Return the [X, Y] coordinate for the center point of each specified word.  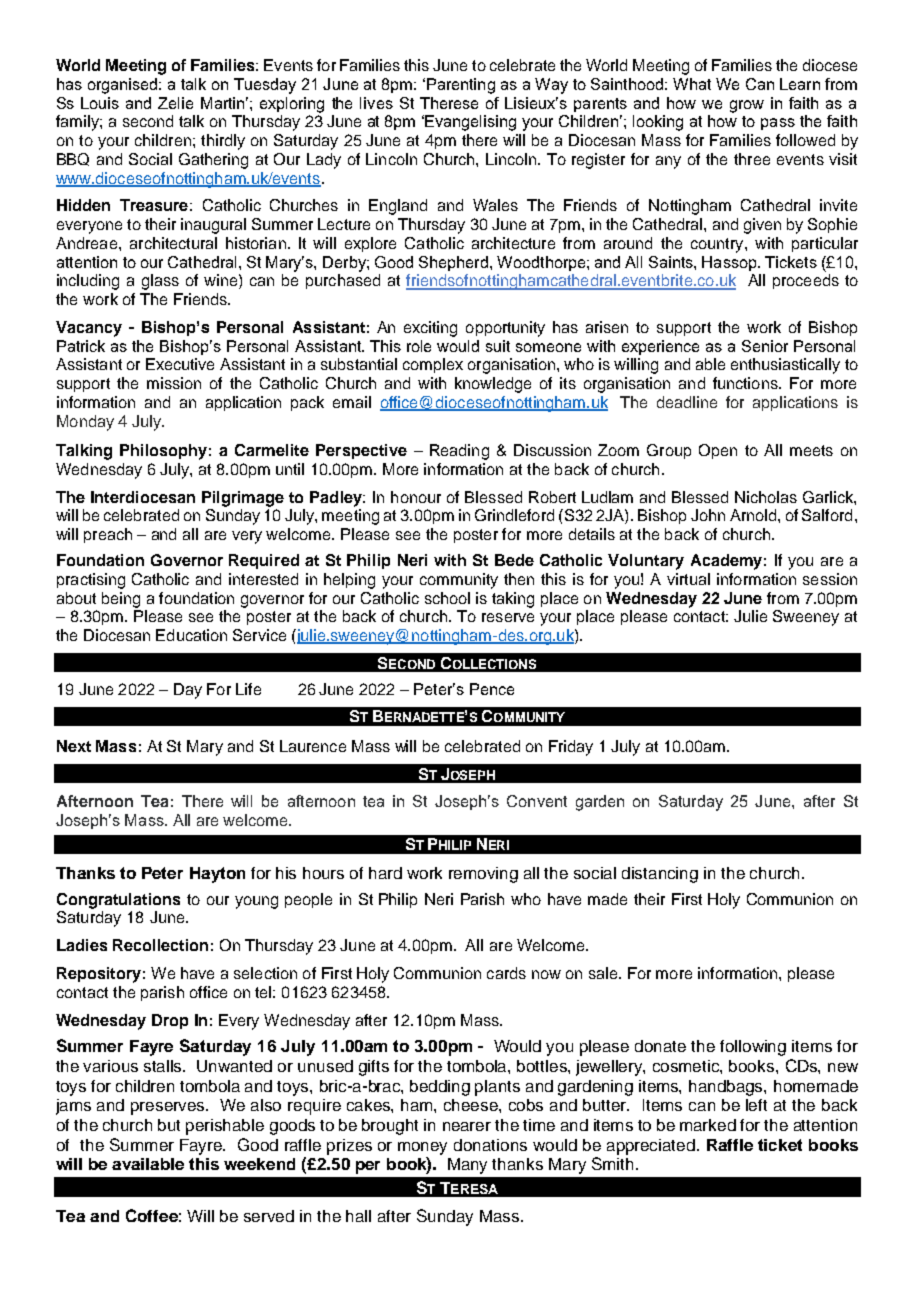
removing [483, 875]
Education [191, 635]
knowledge [493, 385]
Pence [492, 689]
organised [124, 86]
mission [174, 383]
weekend [259, 1164]
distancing [660, 875]
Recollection [160, 945]
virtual [688, 579]
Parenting [461, 86]
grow [747, 106]
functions [746, 383]
